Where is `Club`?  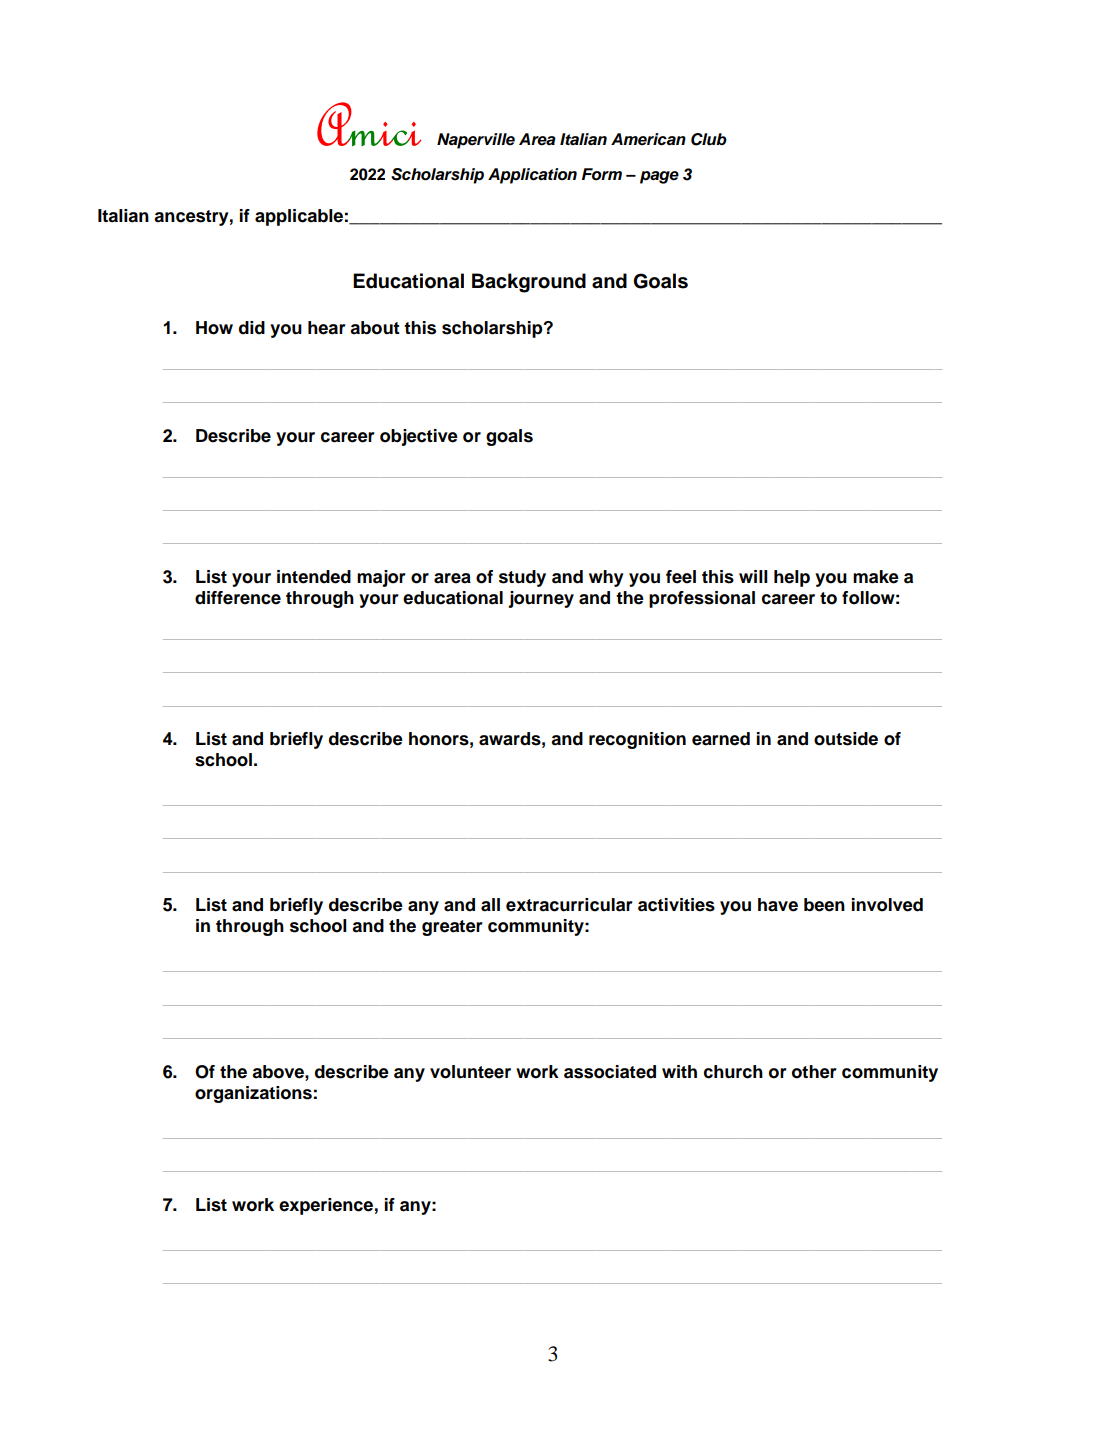
Club is located at coordinates (709, 139).
